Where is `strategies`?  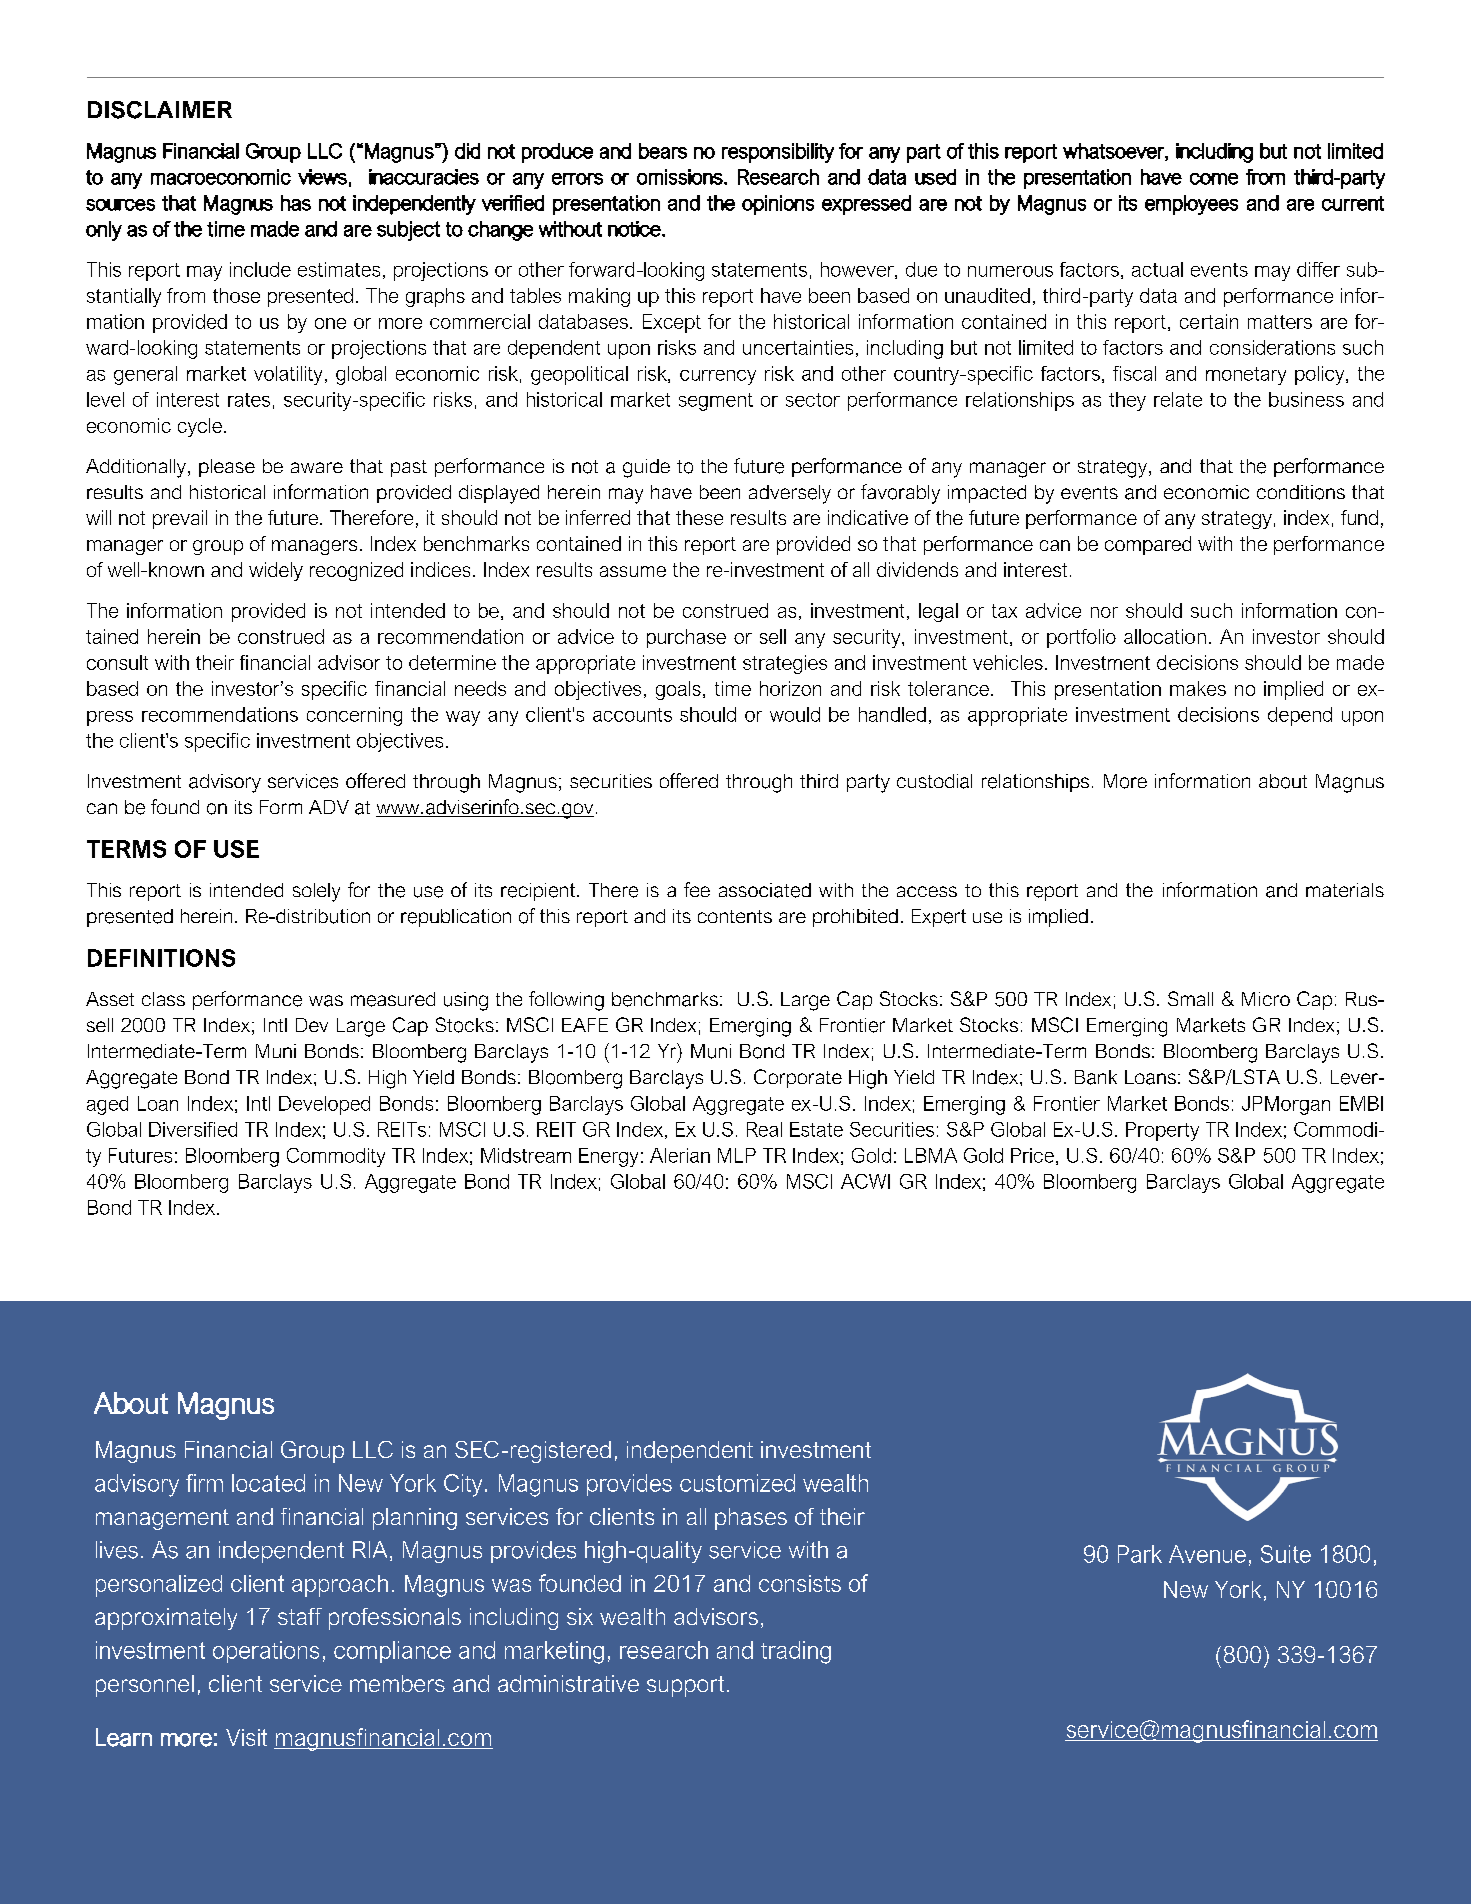
strategies is located at coordinates (785, 664).
